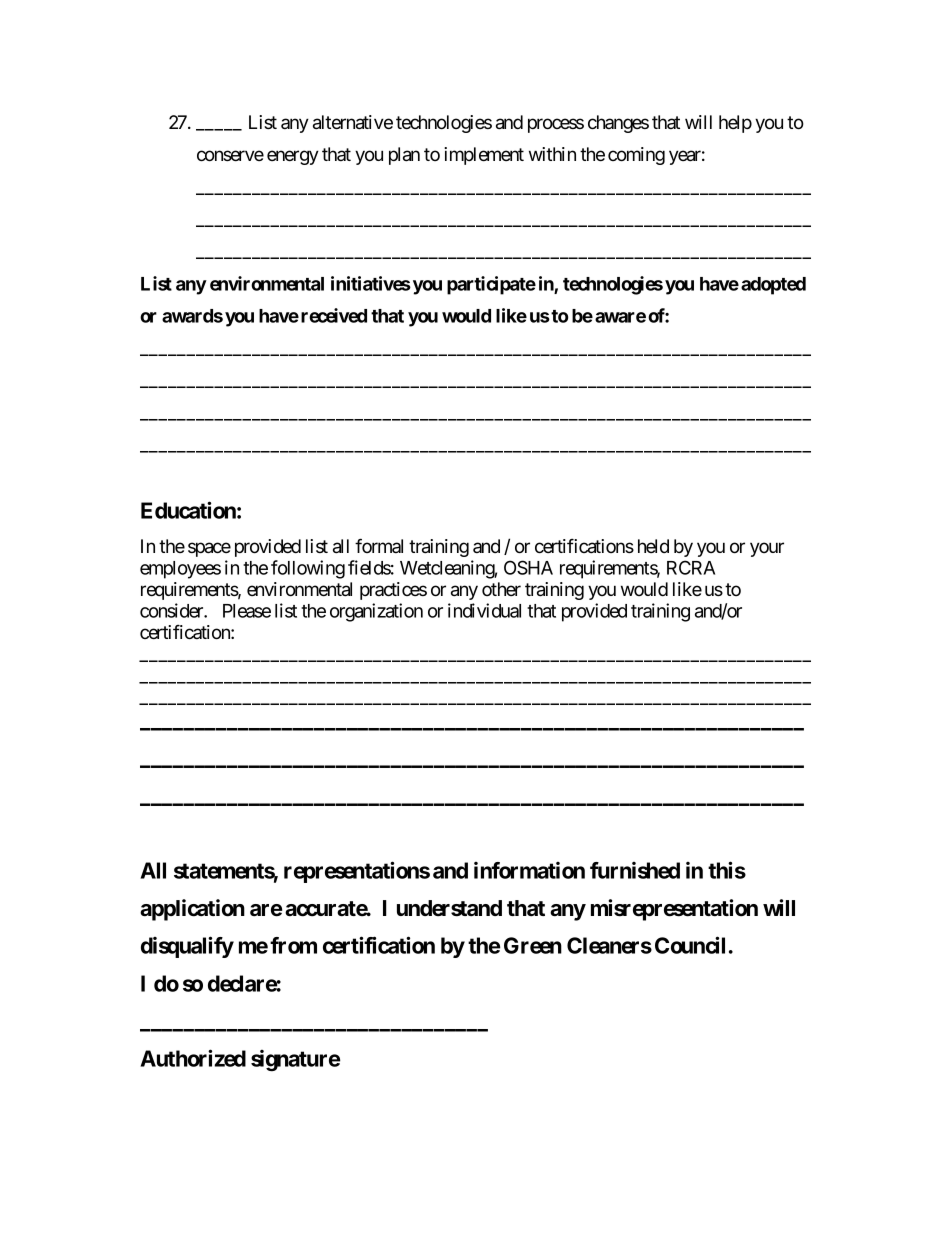 The image size is (952, 1233). Describe the element at coordinates (193, 1058) in the document. I see `Authorized` at that location.
